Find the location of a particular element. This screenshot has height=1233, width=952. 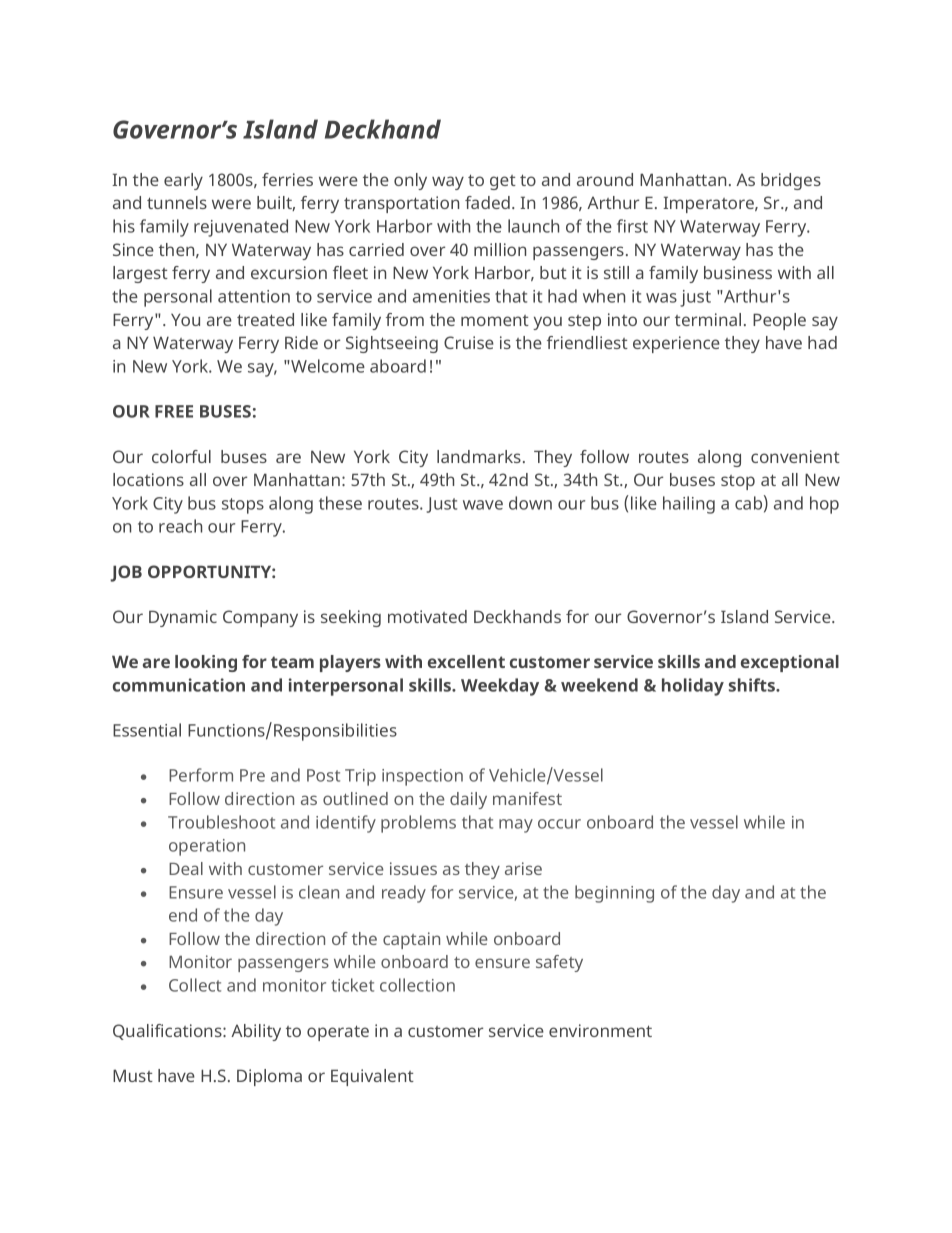

wave is located at coordinates (483, 505).
